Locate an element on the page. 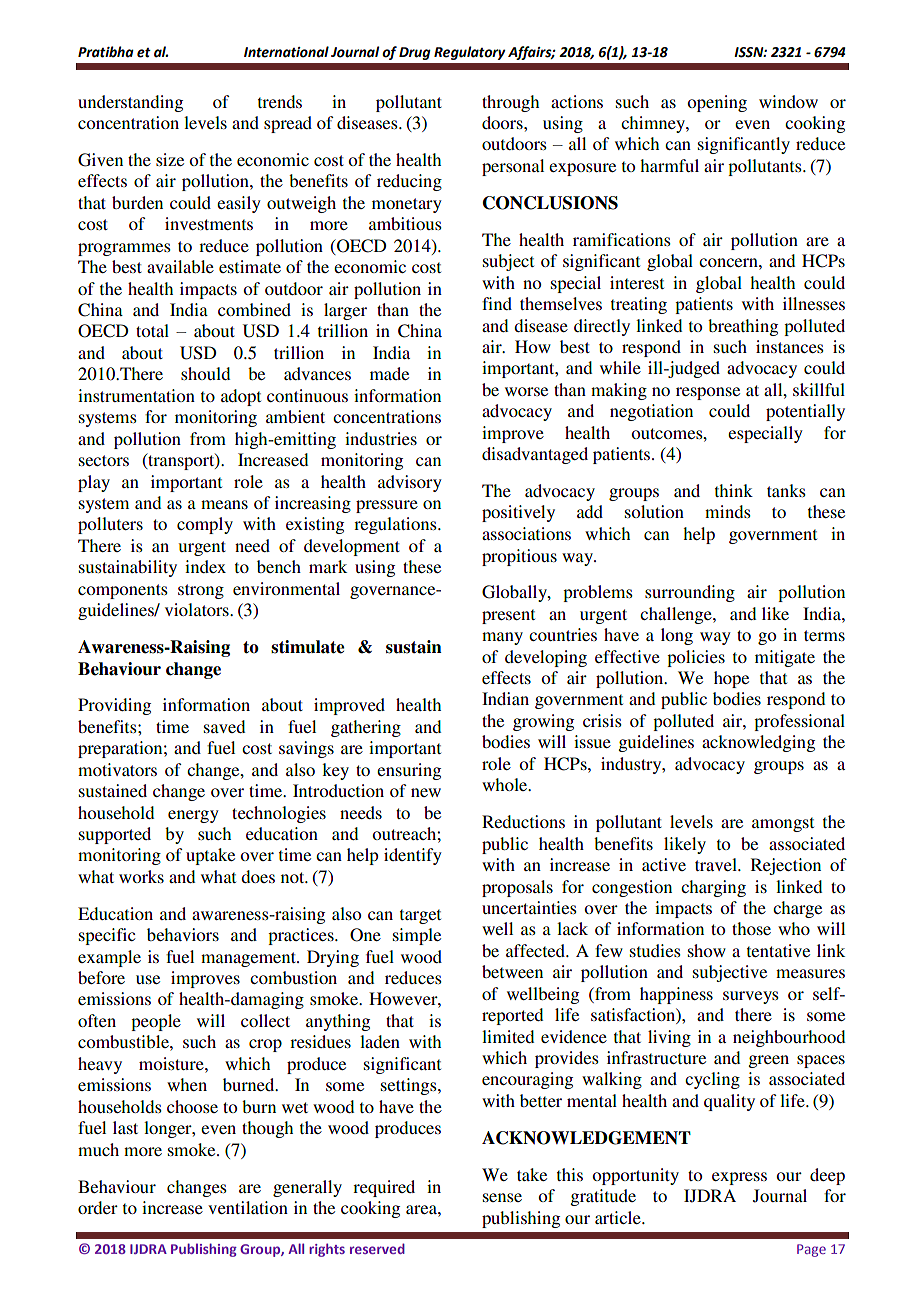  understanding is located at coordinates (130, 103).
